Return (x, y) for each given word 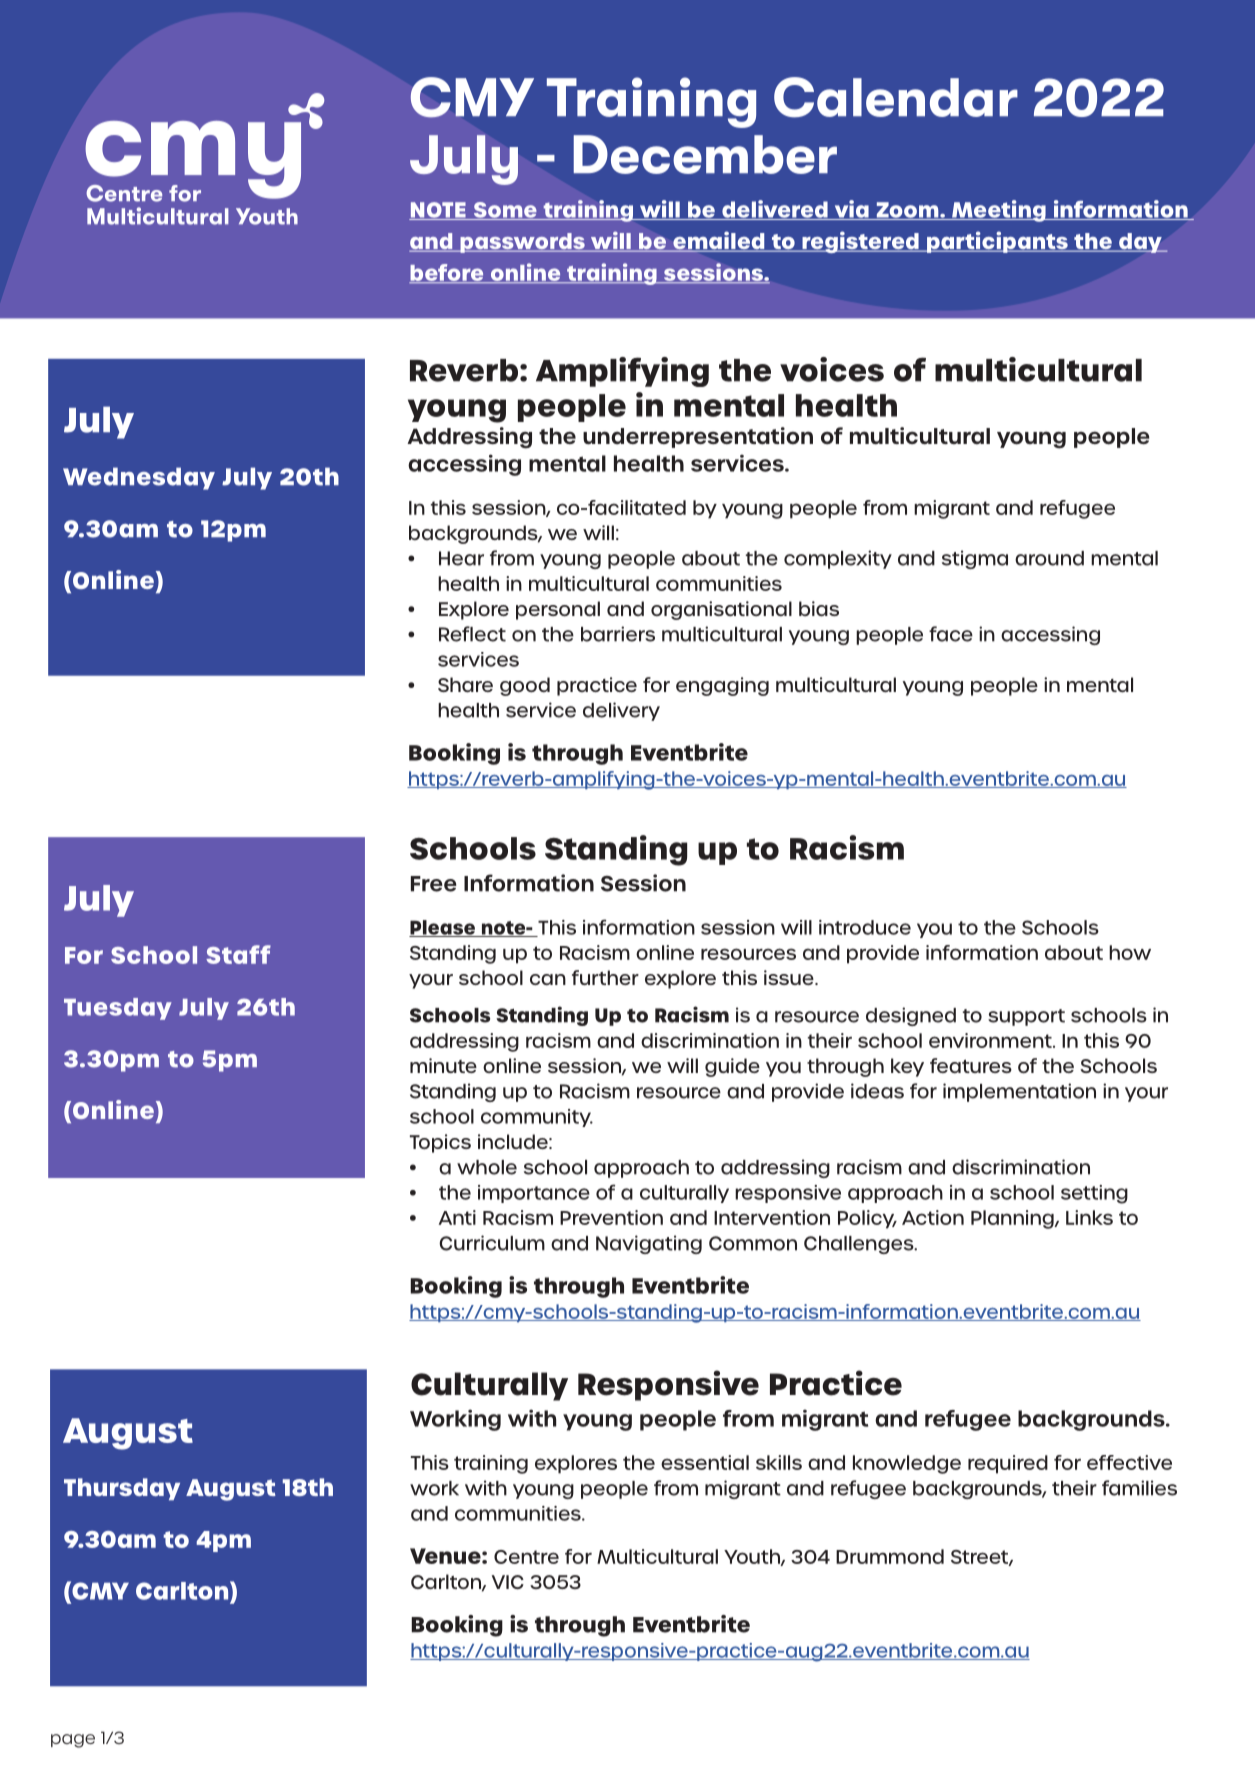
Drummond (890, 1556)
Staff (238, 954)
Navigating (649, 1244)
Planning (1013, 1219)
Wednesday (139, 478)
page (73, 1741)
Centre (526, 1557)
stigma (975, 559)
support (1026, 1017)
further (605, 977)
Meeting (999, 211)
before (447, 273)
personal (558, 610)
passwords (522, 243)
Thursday (122, 1489)
